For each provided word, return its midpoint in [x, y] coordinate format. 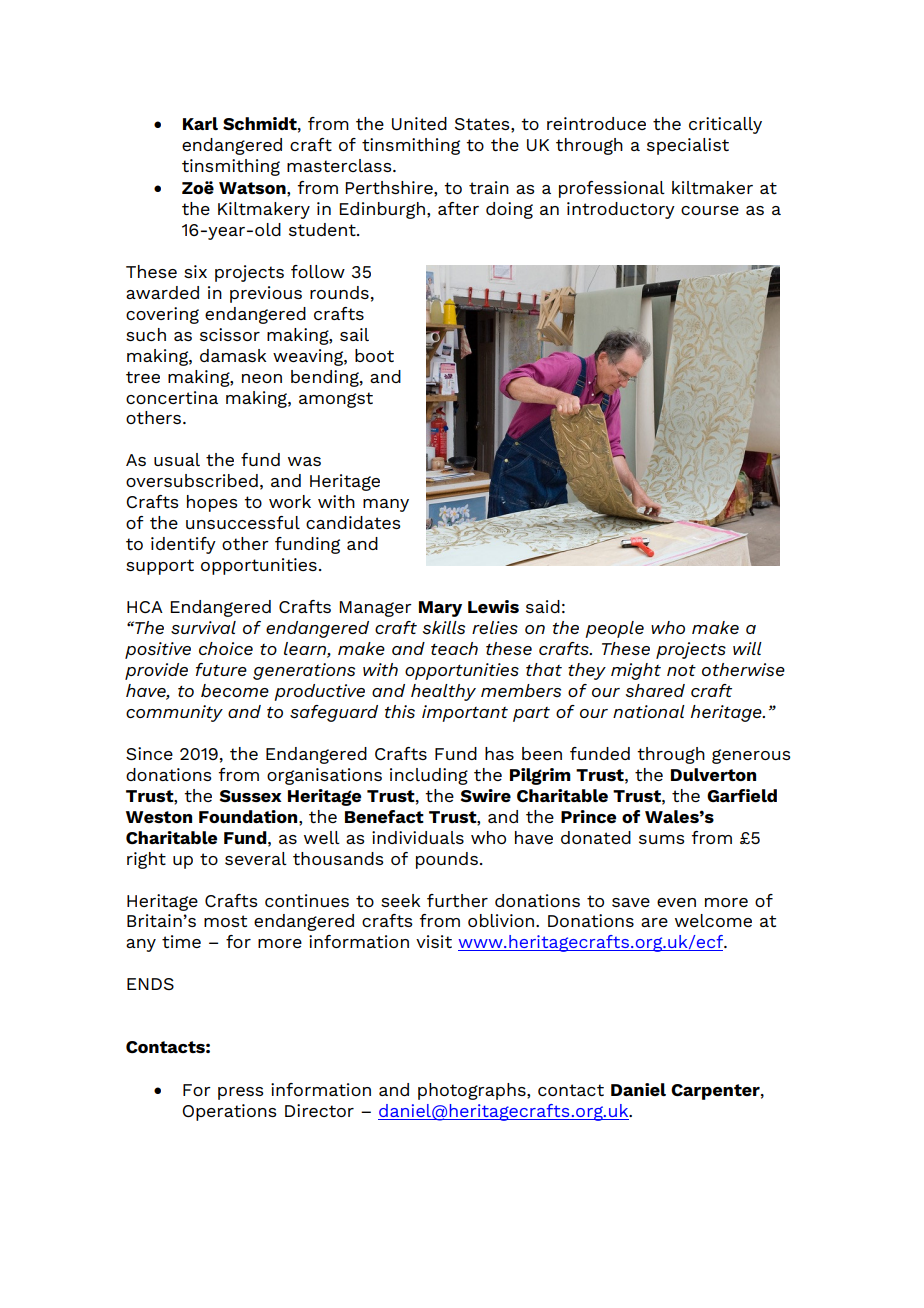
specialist [688, 146]
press [241, 1093]
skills [444, 628]
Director [319, 1110]
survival [203, 628]
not [681, 670]
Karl [200, 123]
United [419, 123]
